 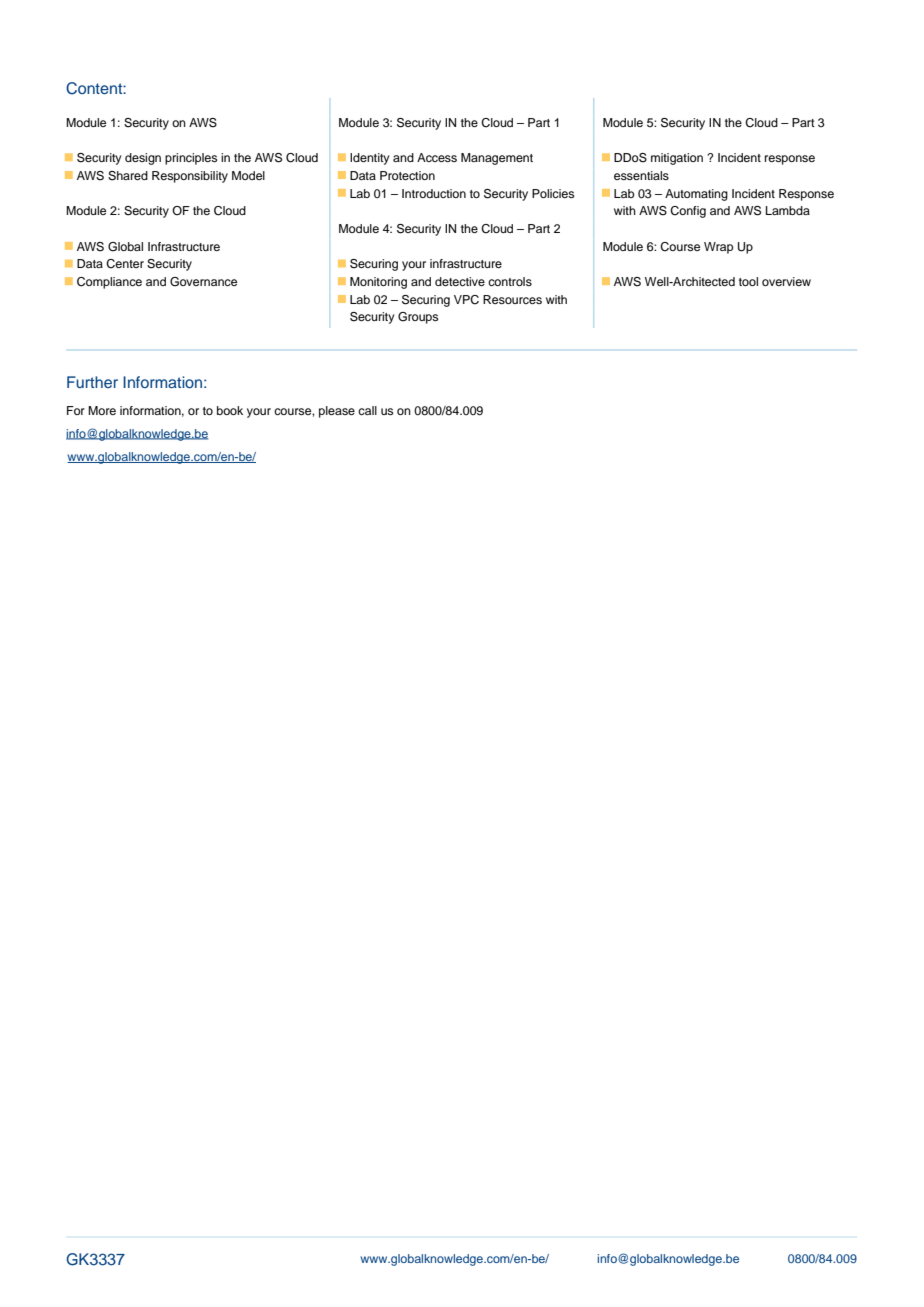 What do you see at coordinates (230, 410) in the document?
I see `book` at bounding box center [230, 410].
